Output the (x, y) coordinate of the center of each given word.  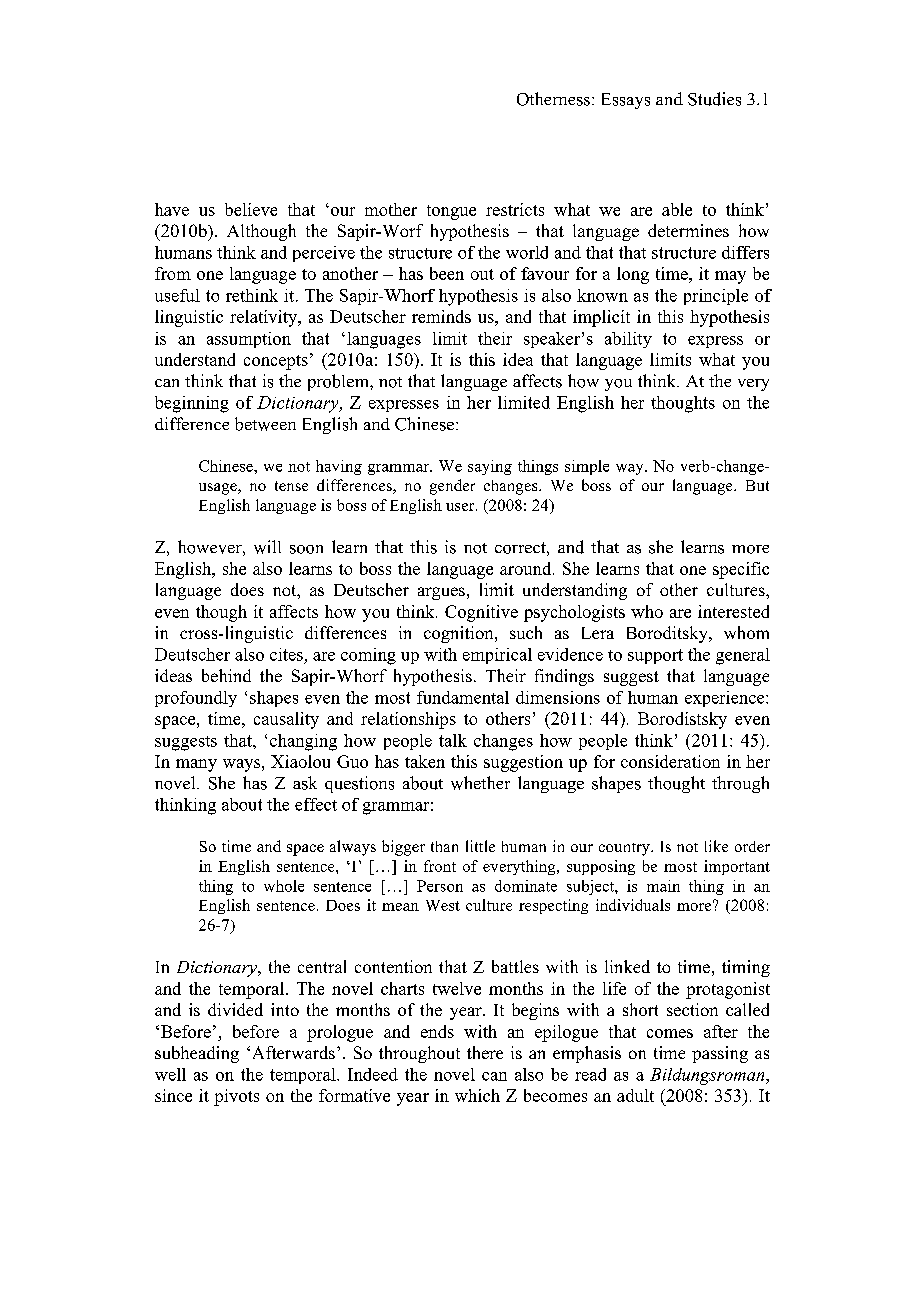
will (267, 547)
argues (441, 593)
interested (733, 611)
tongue (451, 212)
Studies (714, 99)
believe (251, 209)
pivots (236, 1097)
